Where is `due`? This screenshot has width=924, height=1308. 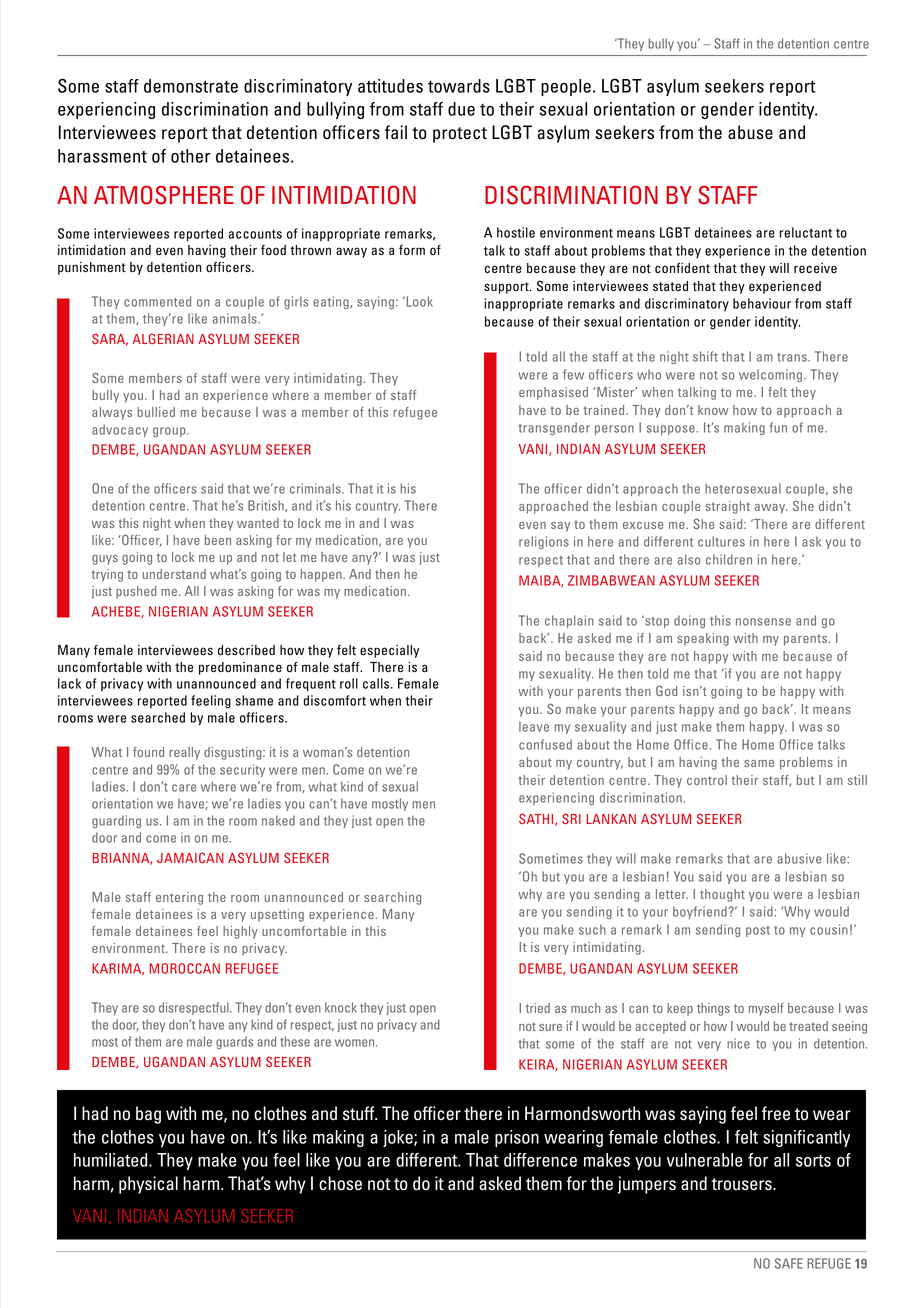
due is located at coordinates (461, 109).
